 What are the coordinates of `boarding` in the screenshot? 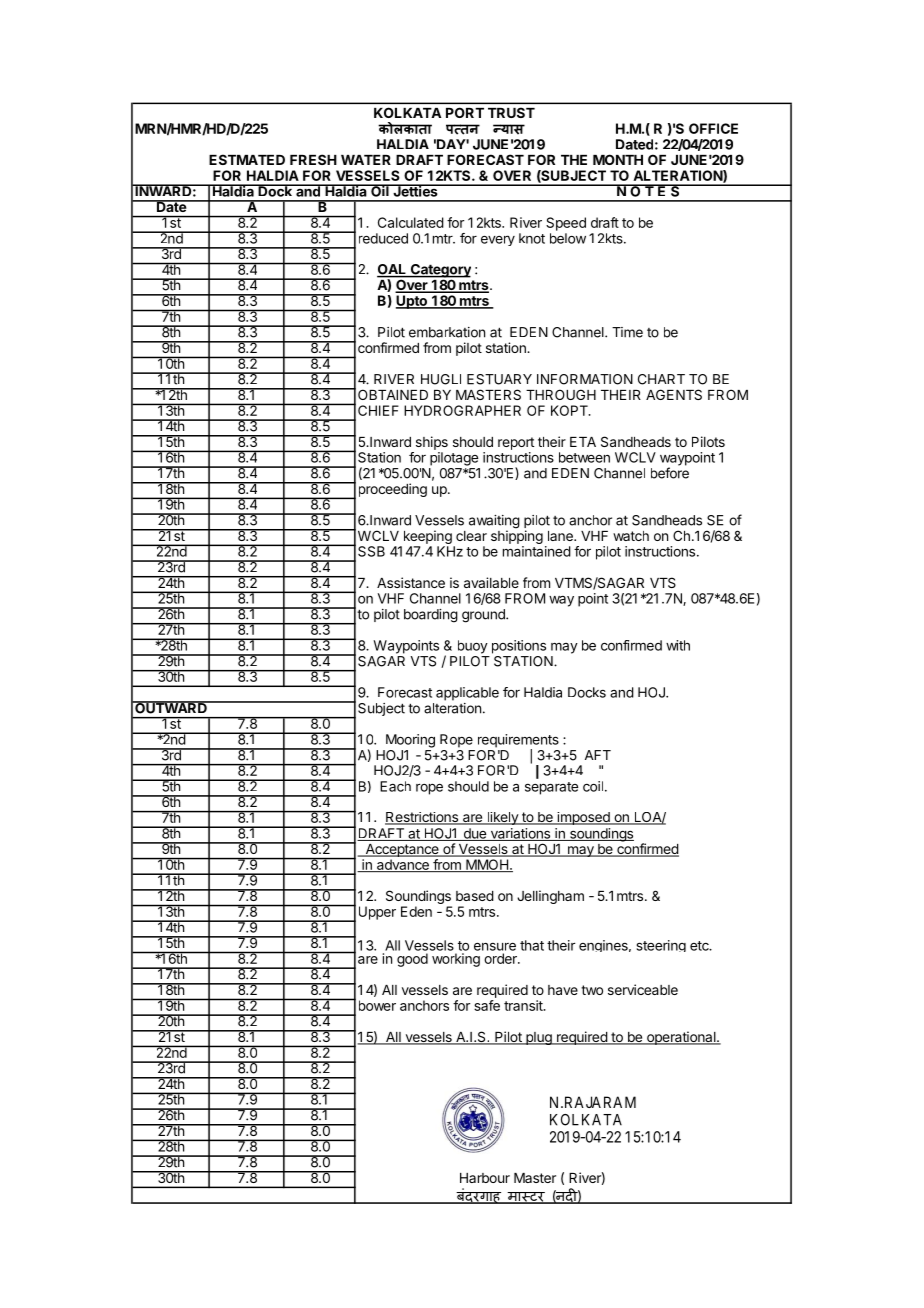 It's located at (431, 616).
